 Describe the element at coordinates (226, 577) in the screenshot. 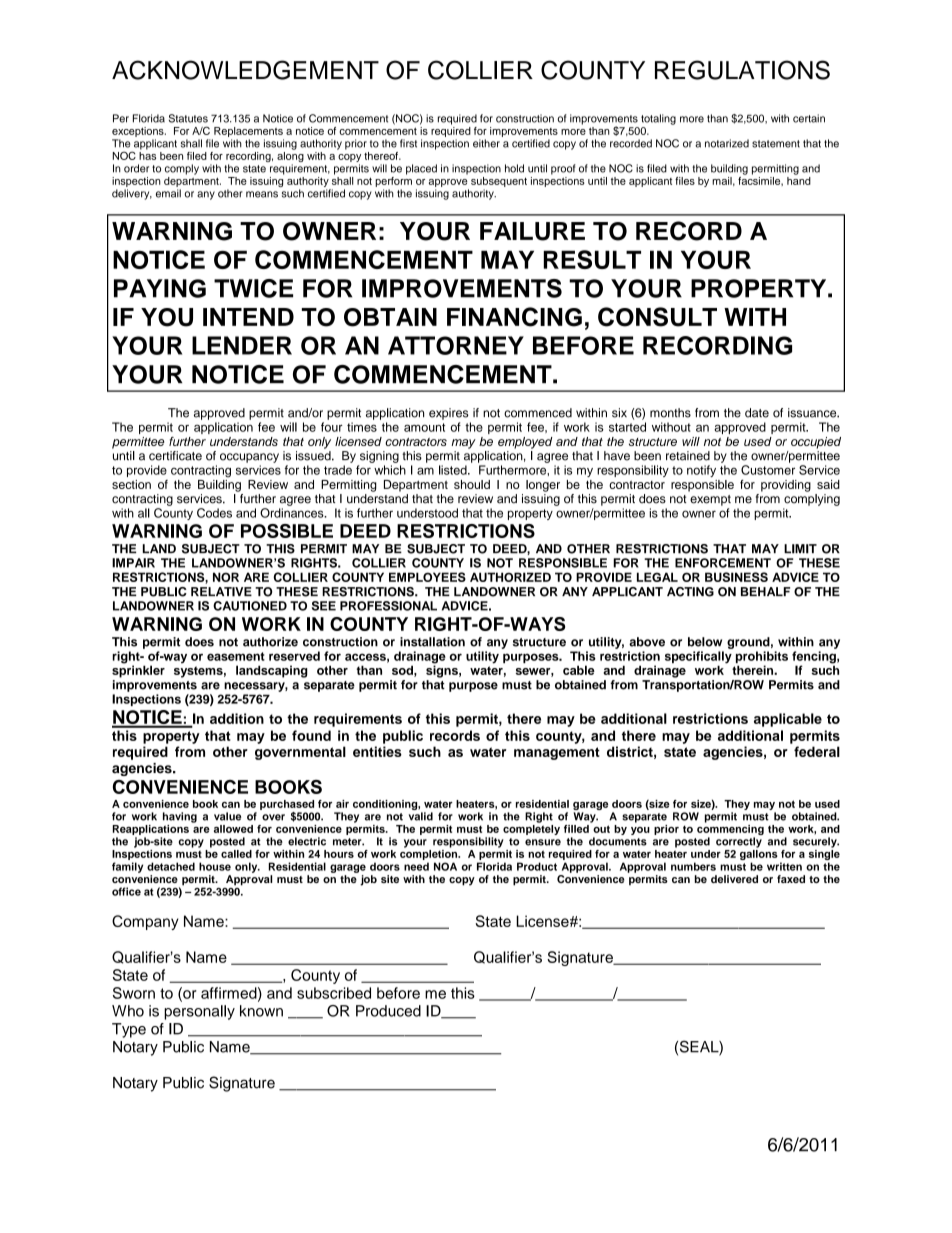

I see `NOR` at that location.
